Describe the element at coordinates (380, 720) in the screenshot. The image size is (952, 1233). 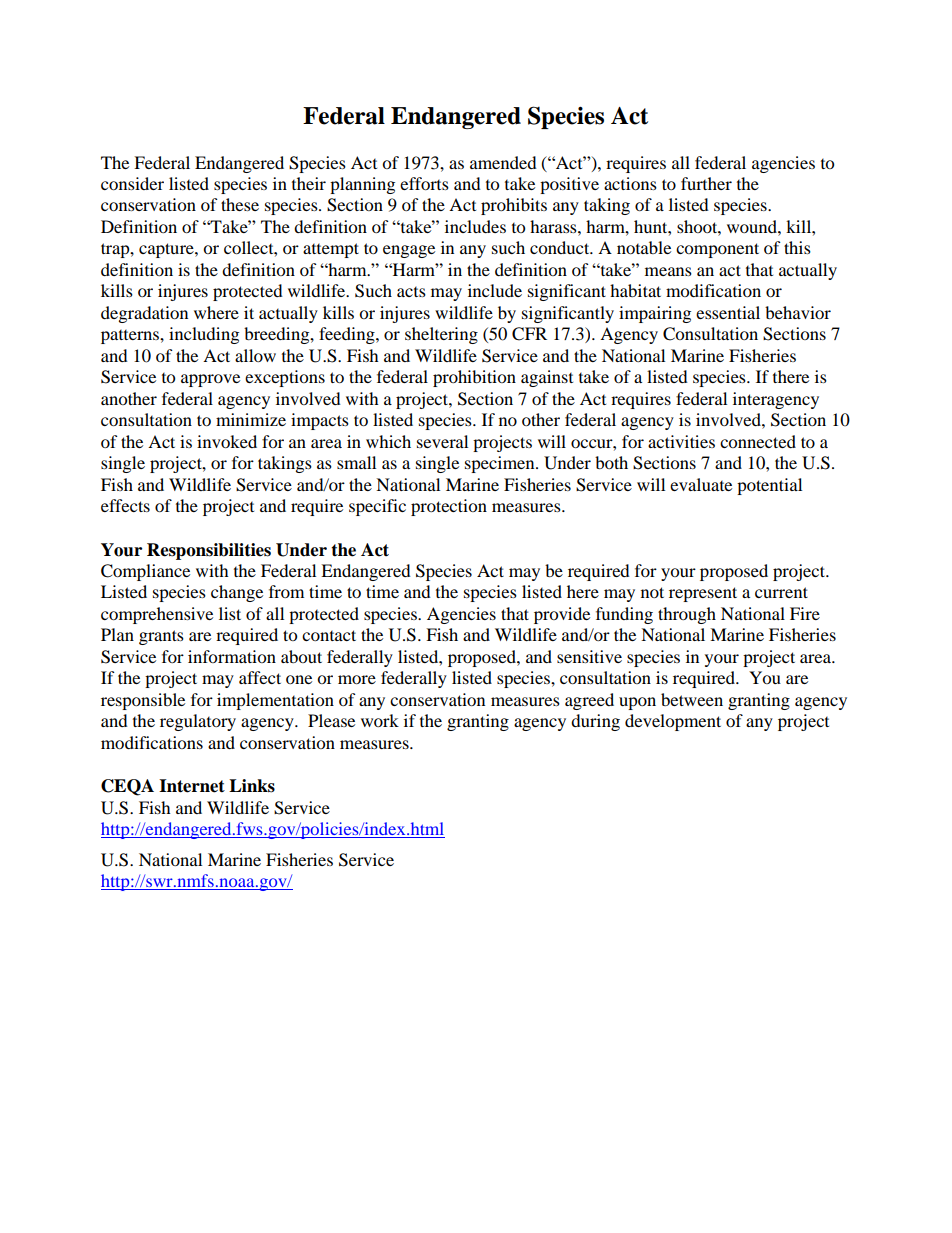
I see `work` at that location.
